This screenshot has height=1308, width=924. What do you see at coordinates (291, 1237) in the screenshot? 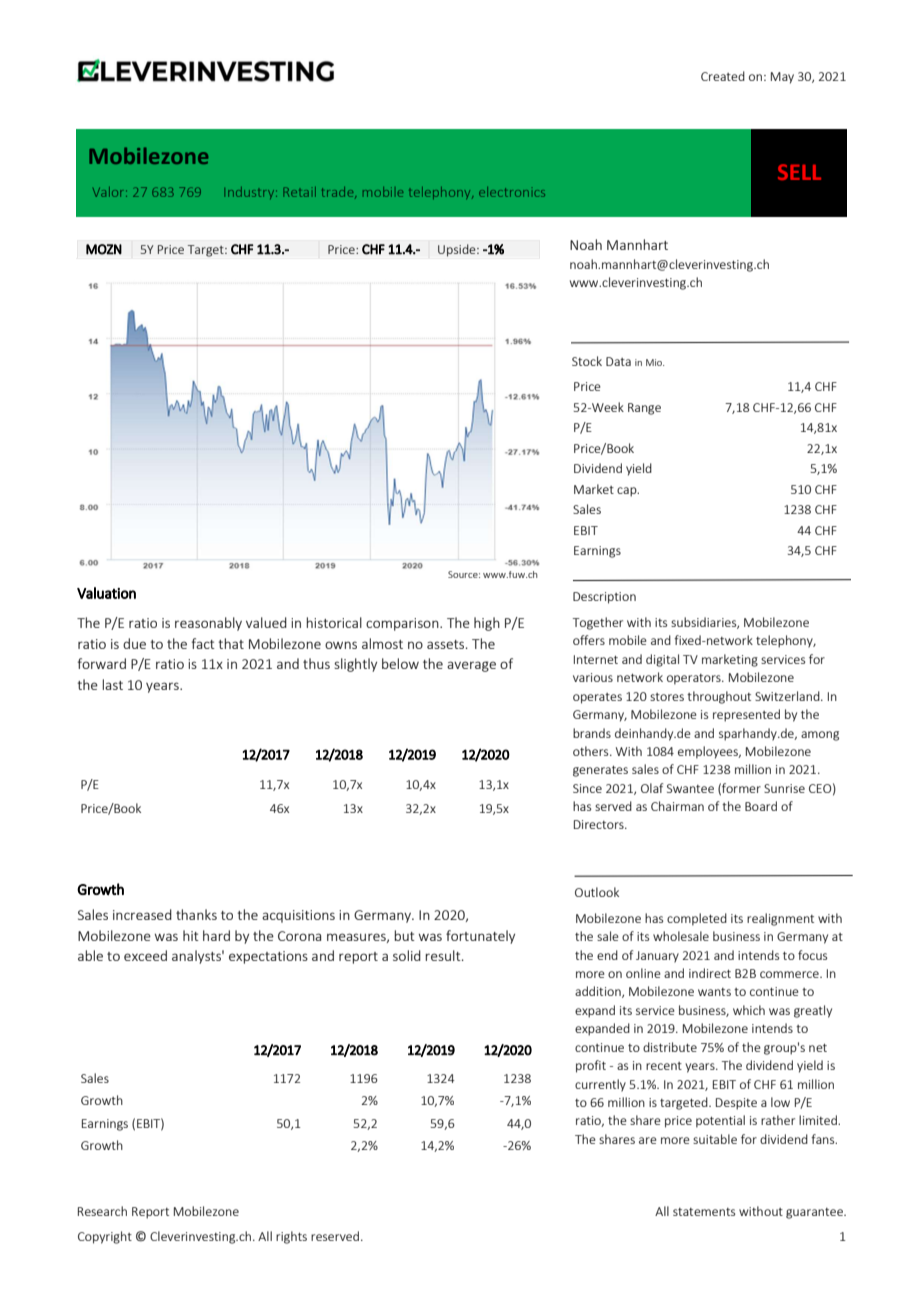
I see `rights` at bounding box center [291, 1237].
